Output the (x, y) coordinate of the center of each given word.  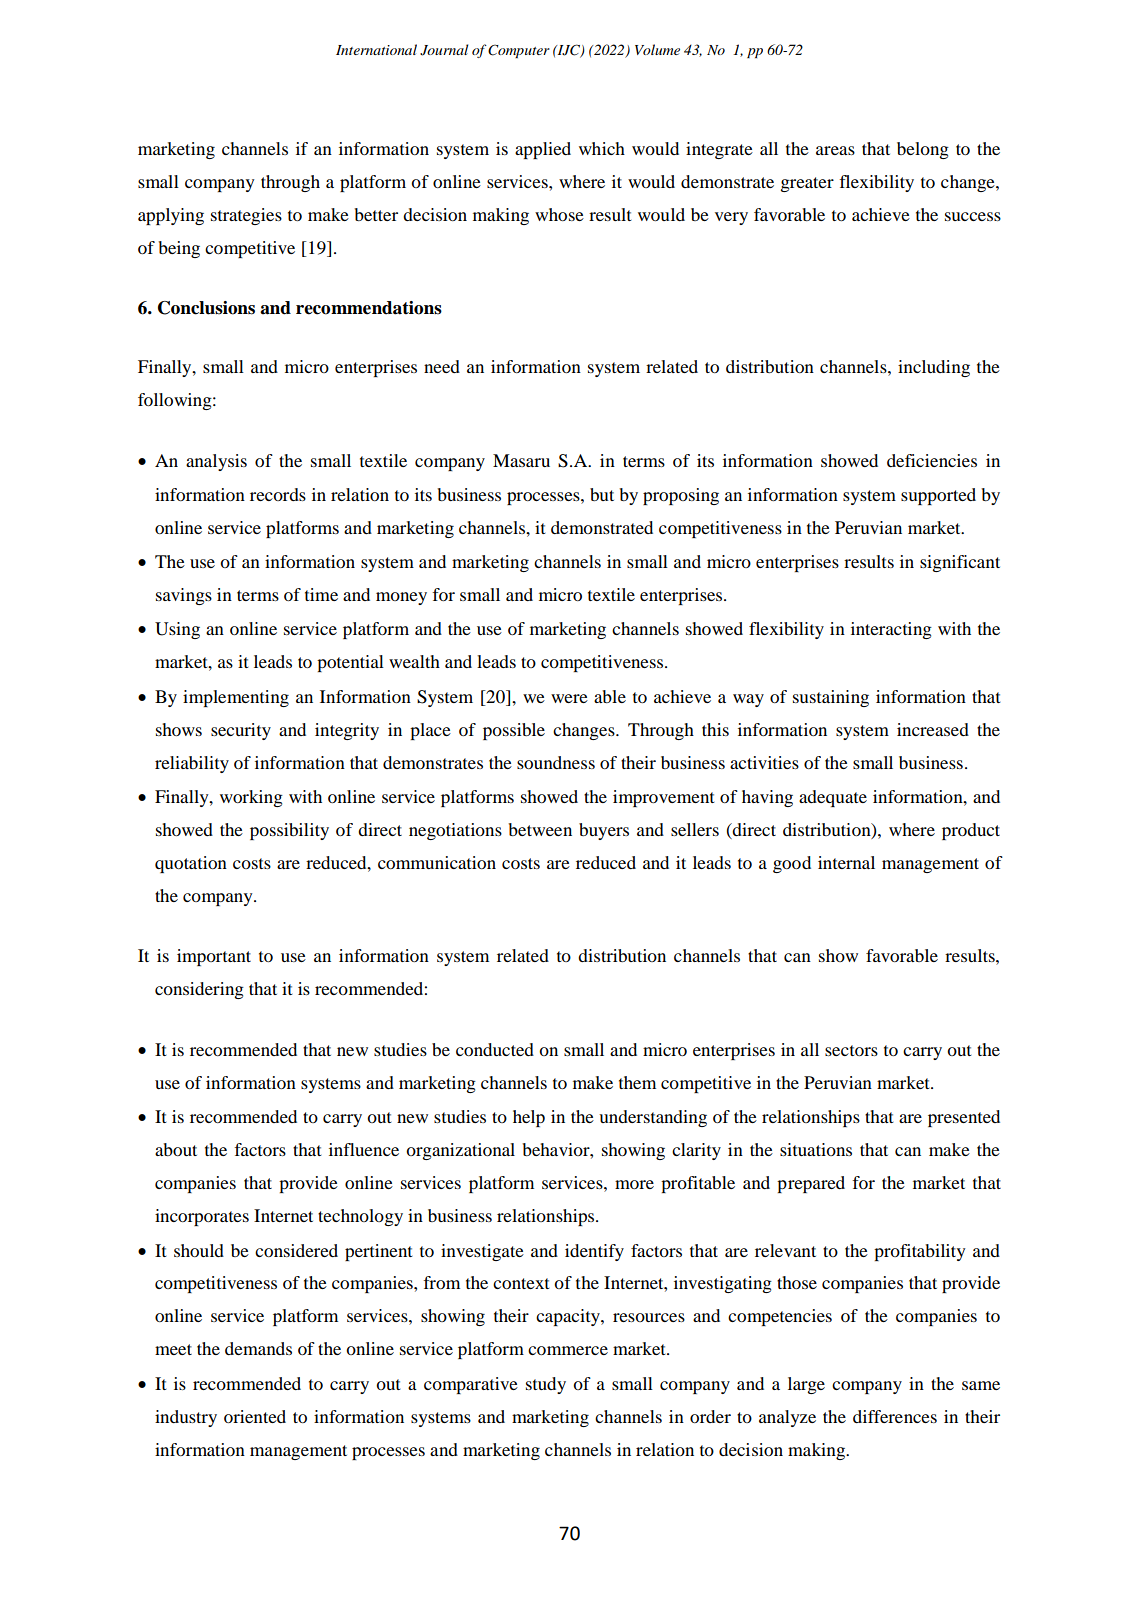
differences (895, 1416)
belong (923, 150)
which (602, 148)
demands (258, 1348)
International (376, 49)
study (546, 1385)
